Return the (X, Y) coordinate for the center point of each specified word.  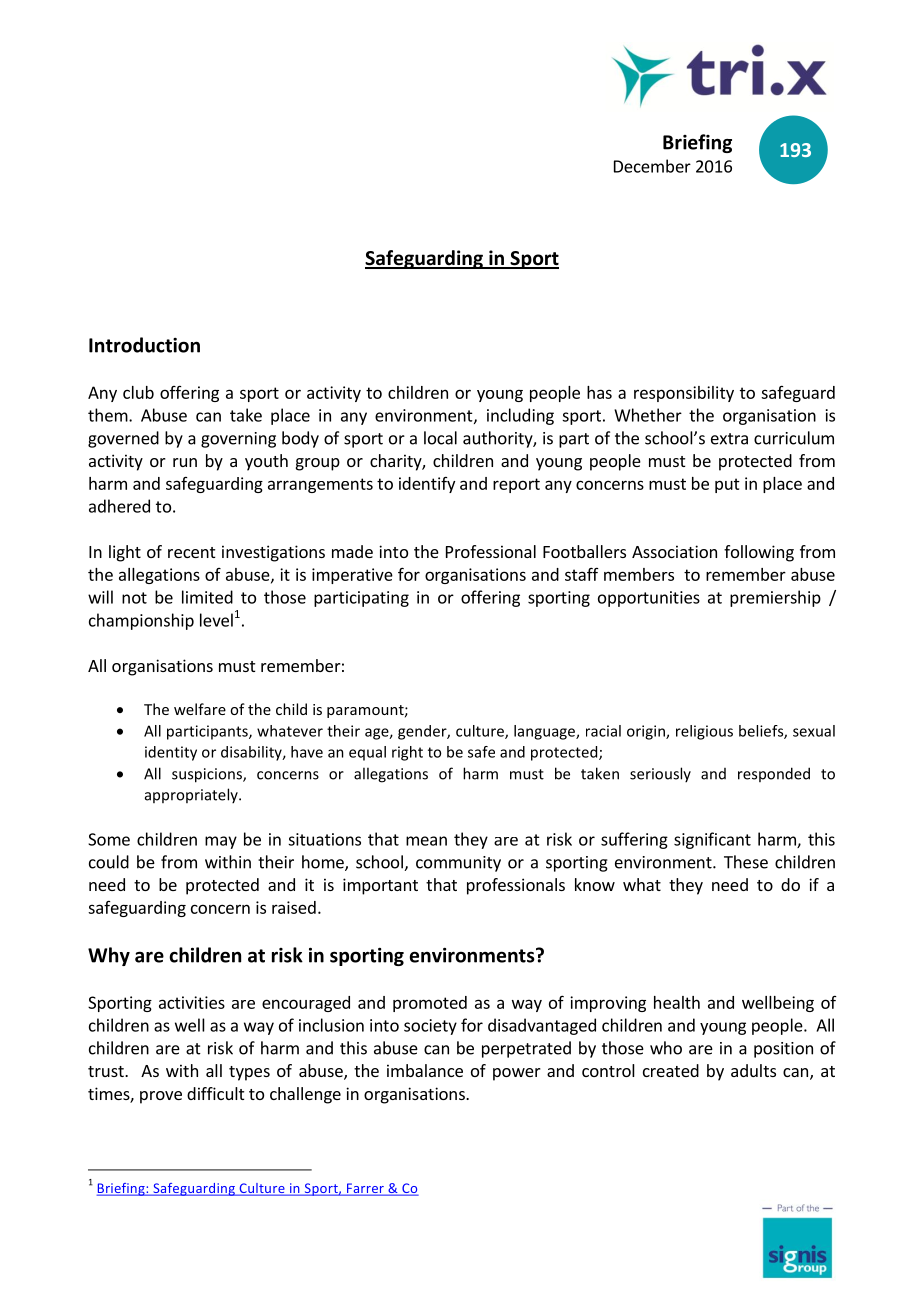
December (652, 166)
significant (712, 840)
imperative (352, 576)
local (440, 438)
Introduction (144, 345)
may (221, 842)
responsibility (684, 394)
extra (729, 439)
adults (753, 1070)
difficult (215, 1093)
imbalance (425, 1070)
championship (141, 621)
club (138, 392)
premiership (775, 598)
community (458, 864)
